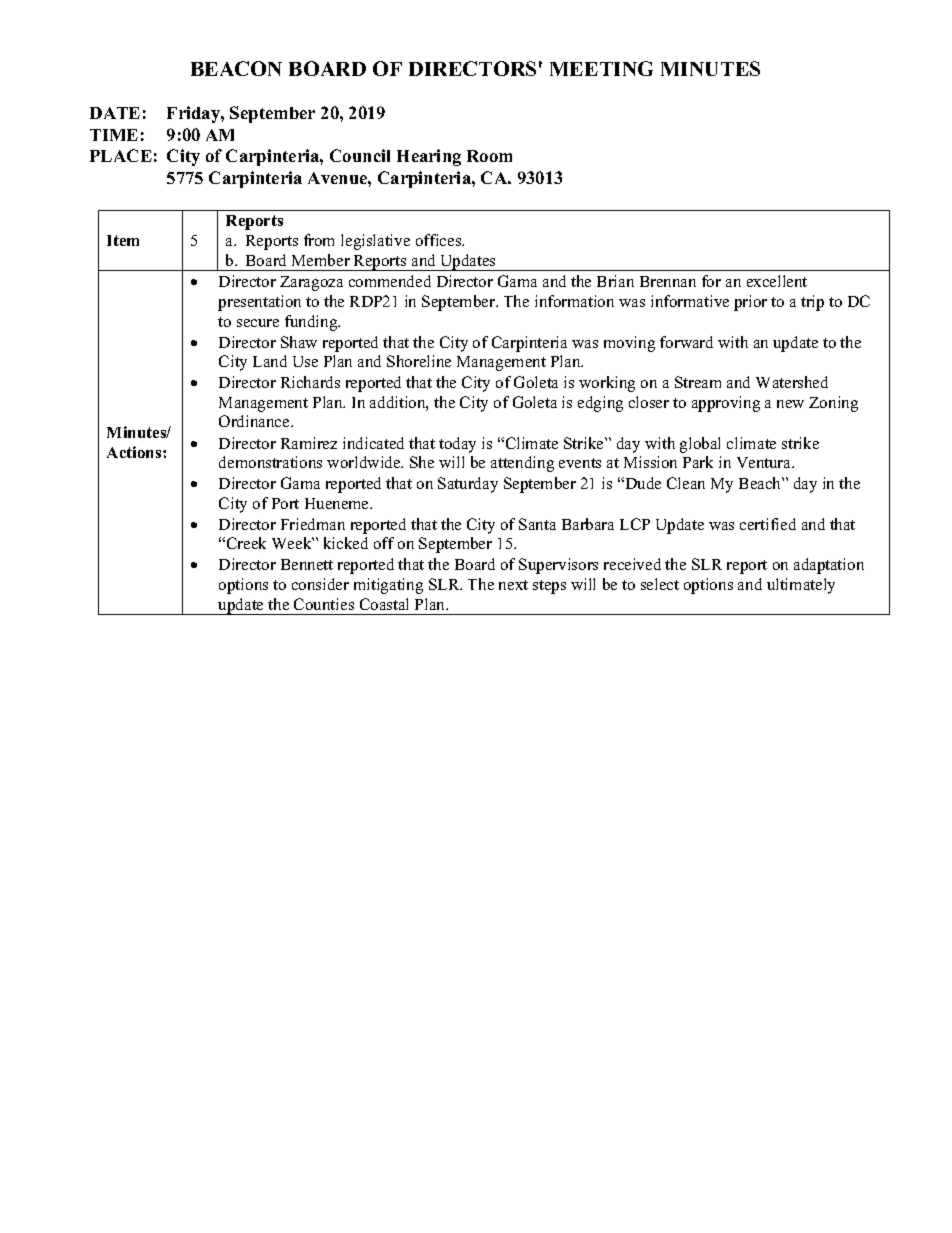  What do you see at coordinates (601, 68) in the screenshot?
I see `MEETING` at bounding box center [601, 68].
